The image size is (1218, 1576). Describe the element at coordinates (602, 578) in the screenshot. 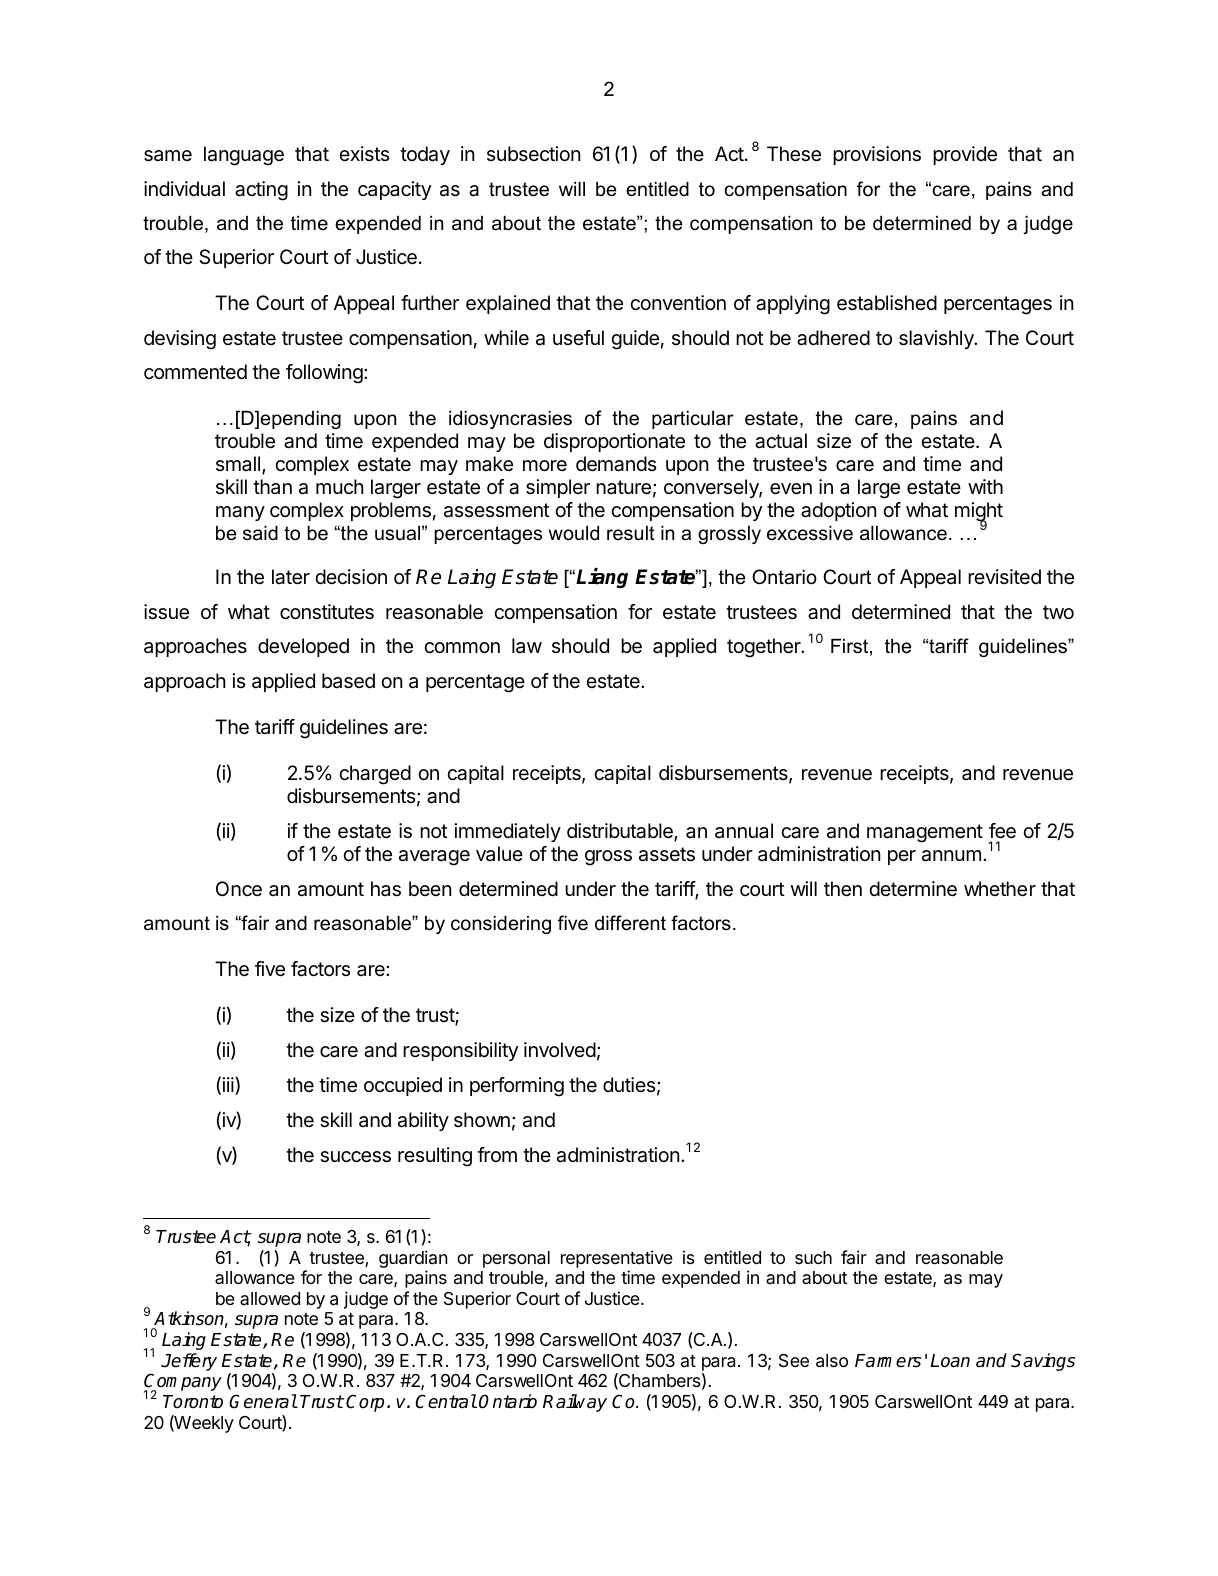

I see `Liang` at that location.
